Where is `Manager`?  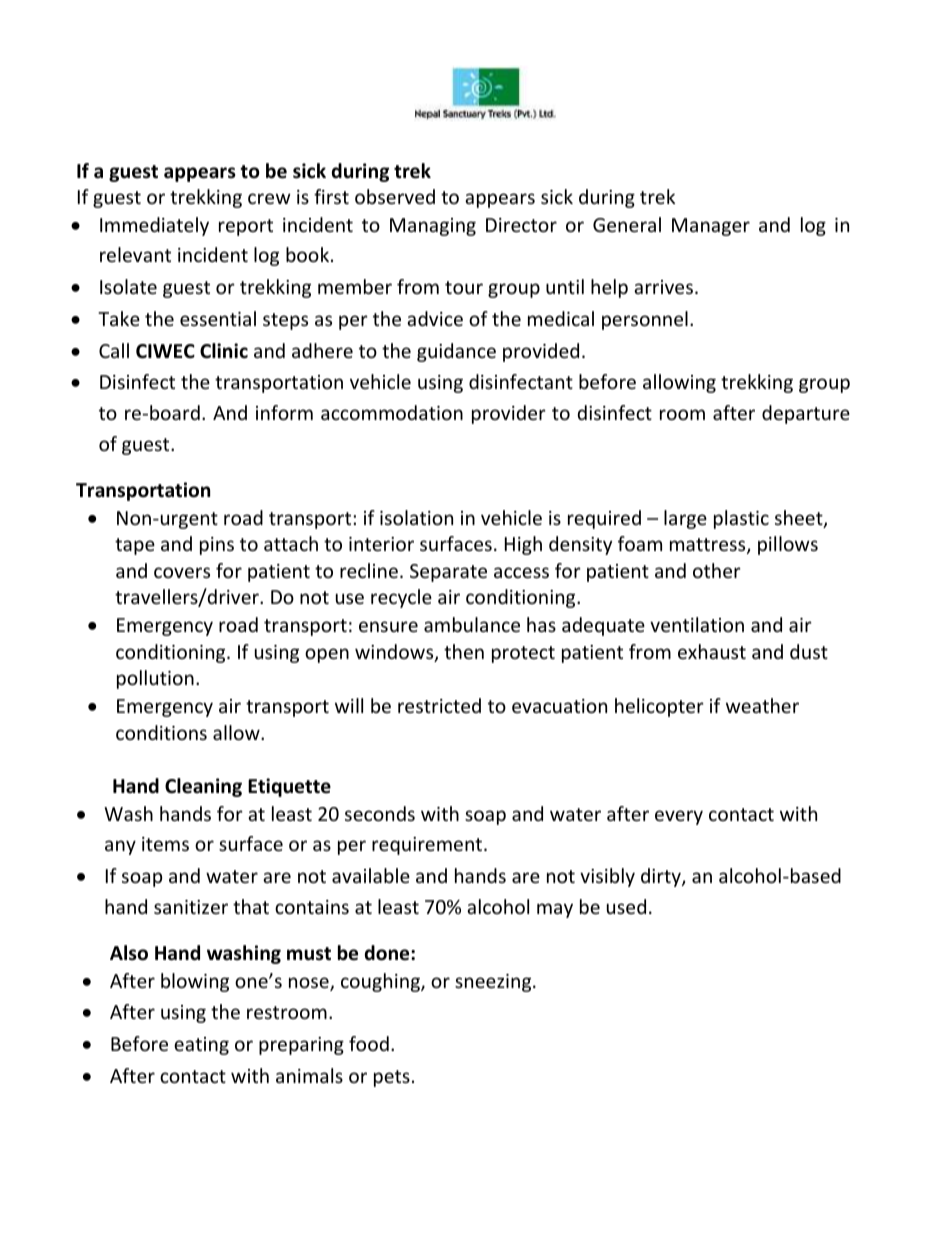 Manager is located at coordinates (711, 227).
